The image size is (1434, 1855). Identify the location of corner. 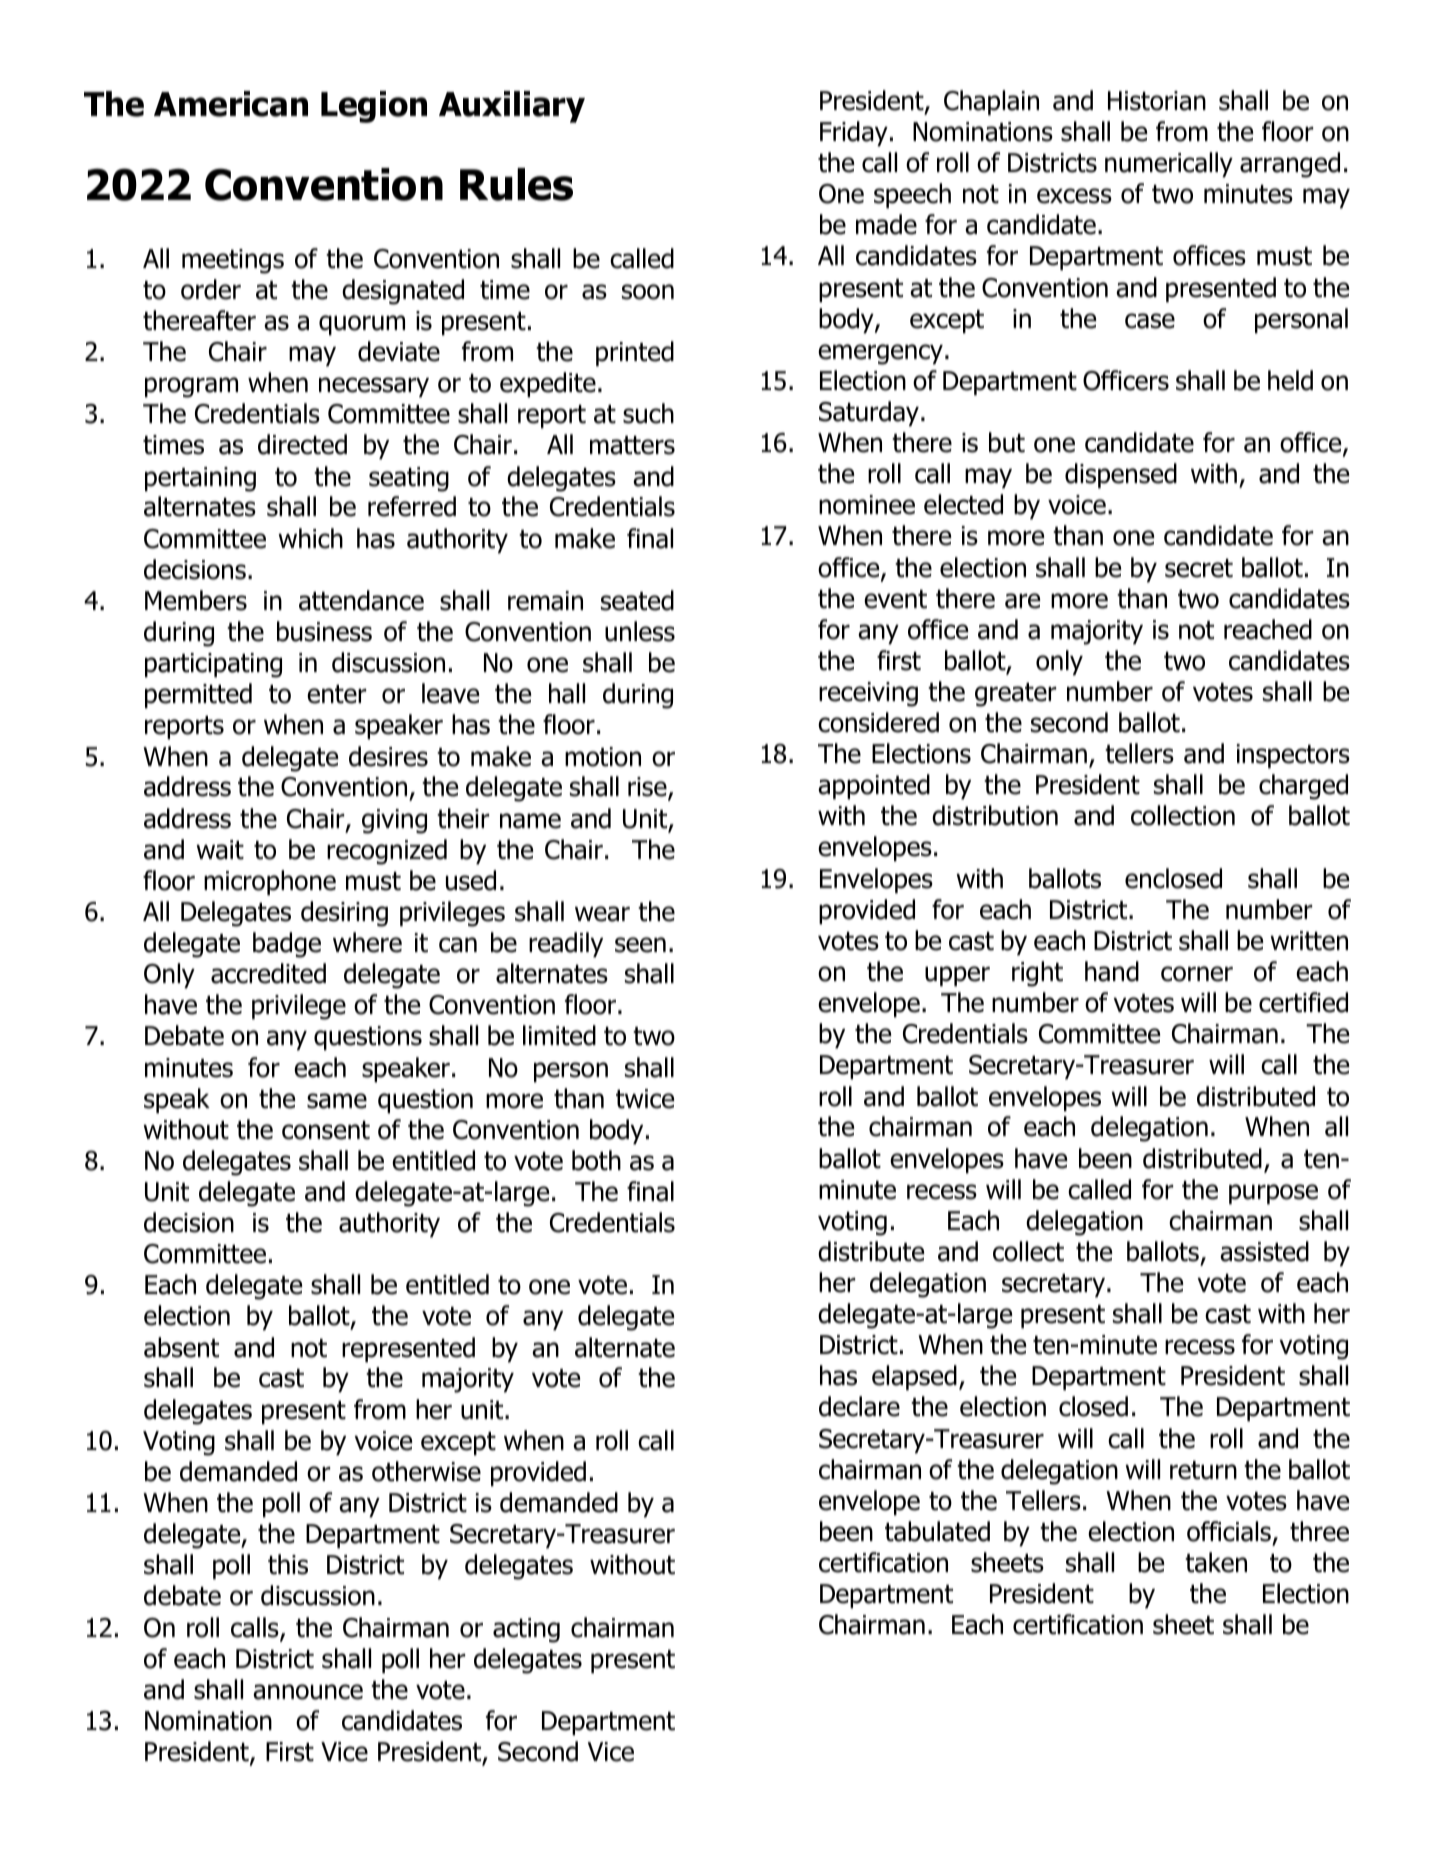
(1197, 974).
